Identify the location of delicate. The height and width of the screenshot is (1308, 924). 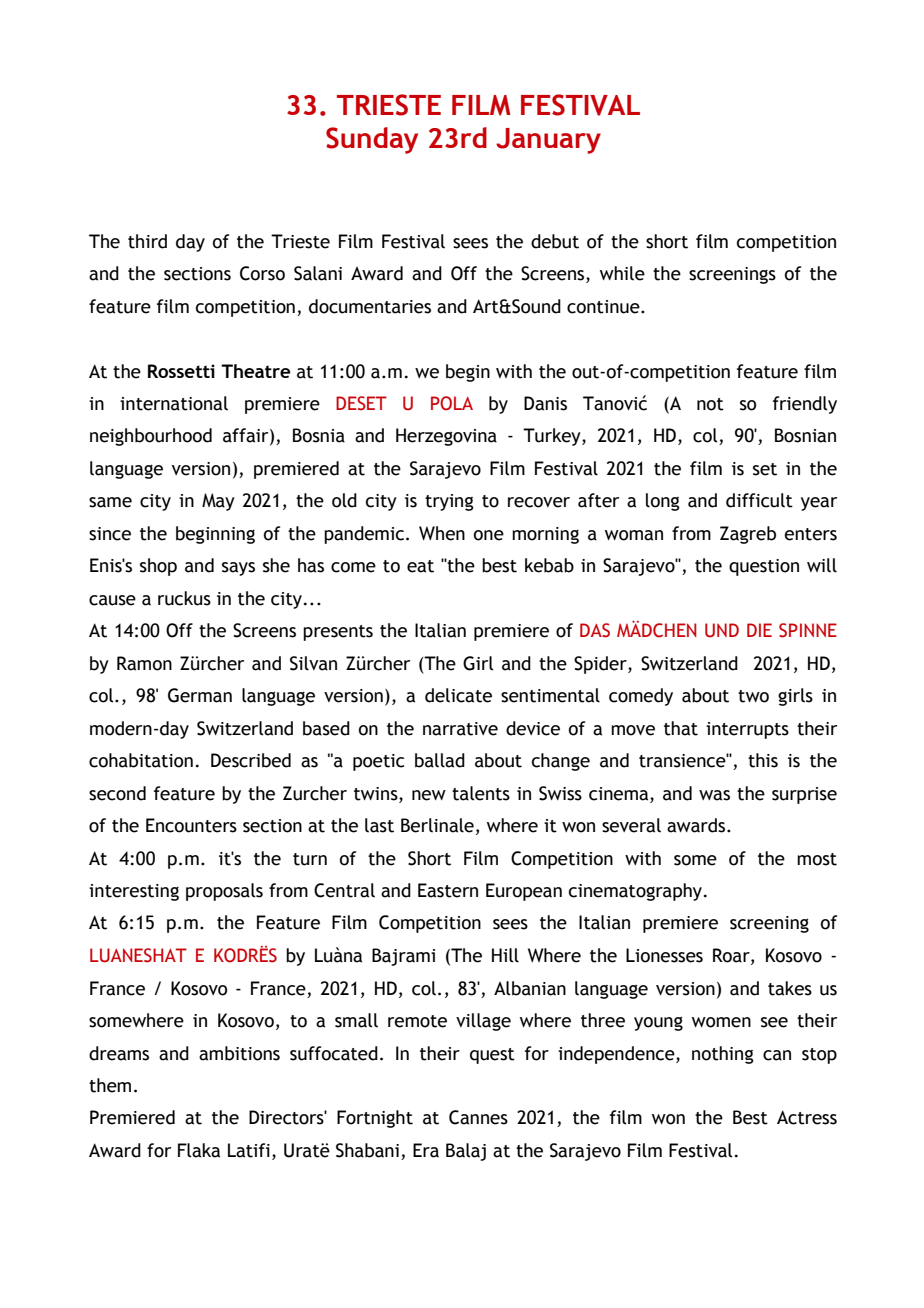
(458, 695).
